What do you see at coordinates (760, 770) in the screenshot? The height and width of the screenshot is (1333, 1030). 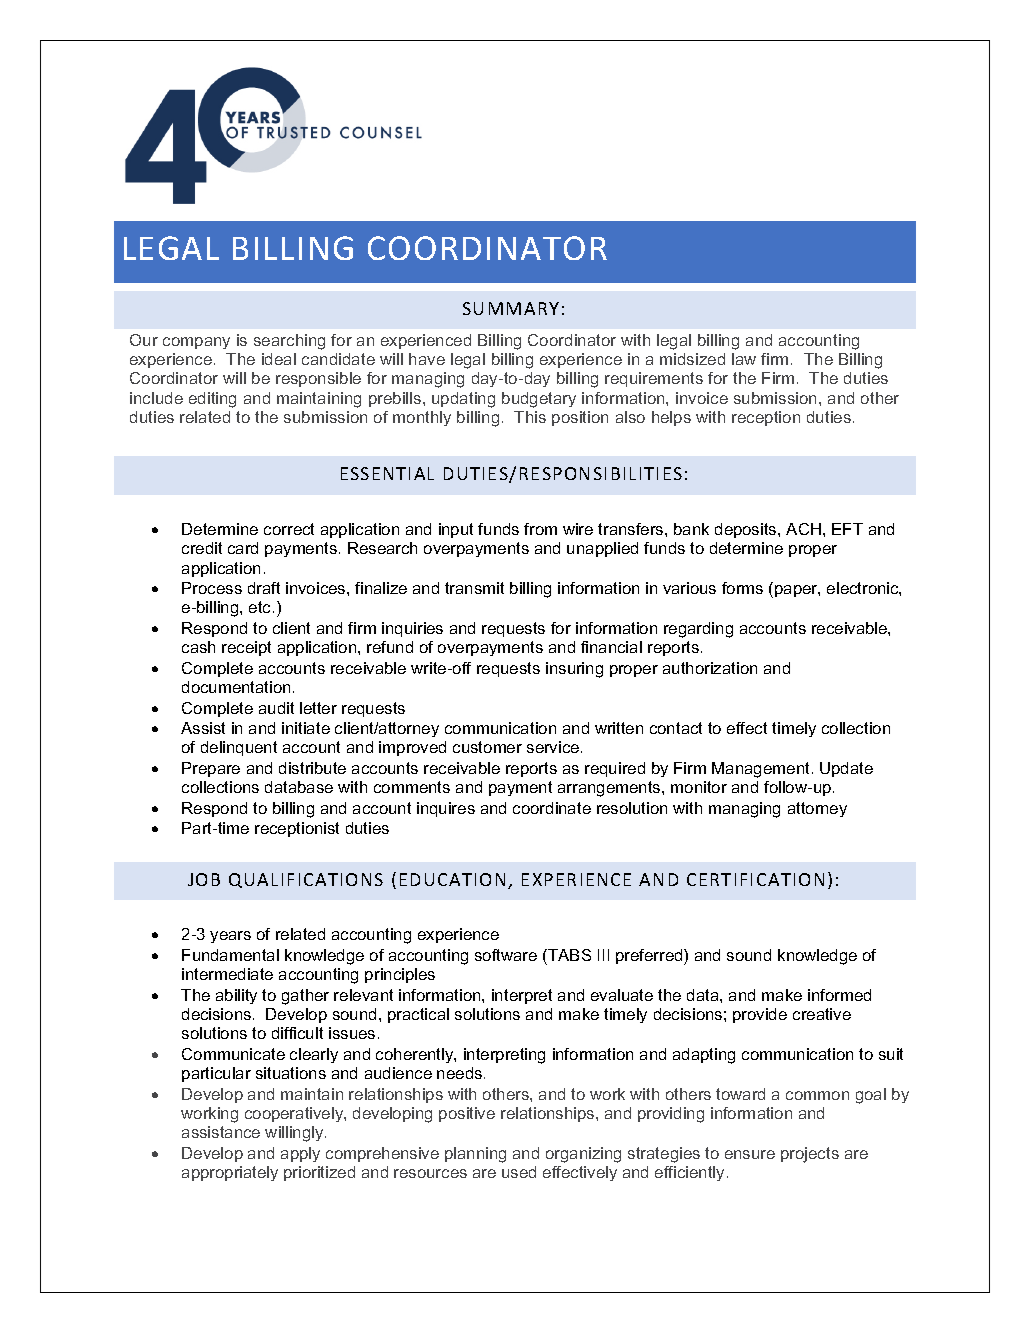 I see `Management` at bounding box center [760, 770].
